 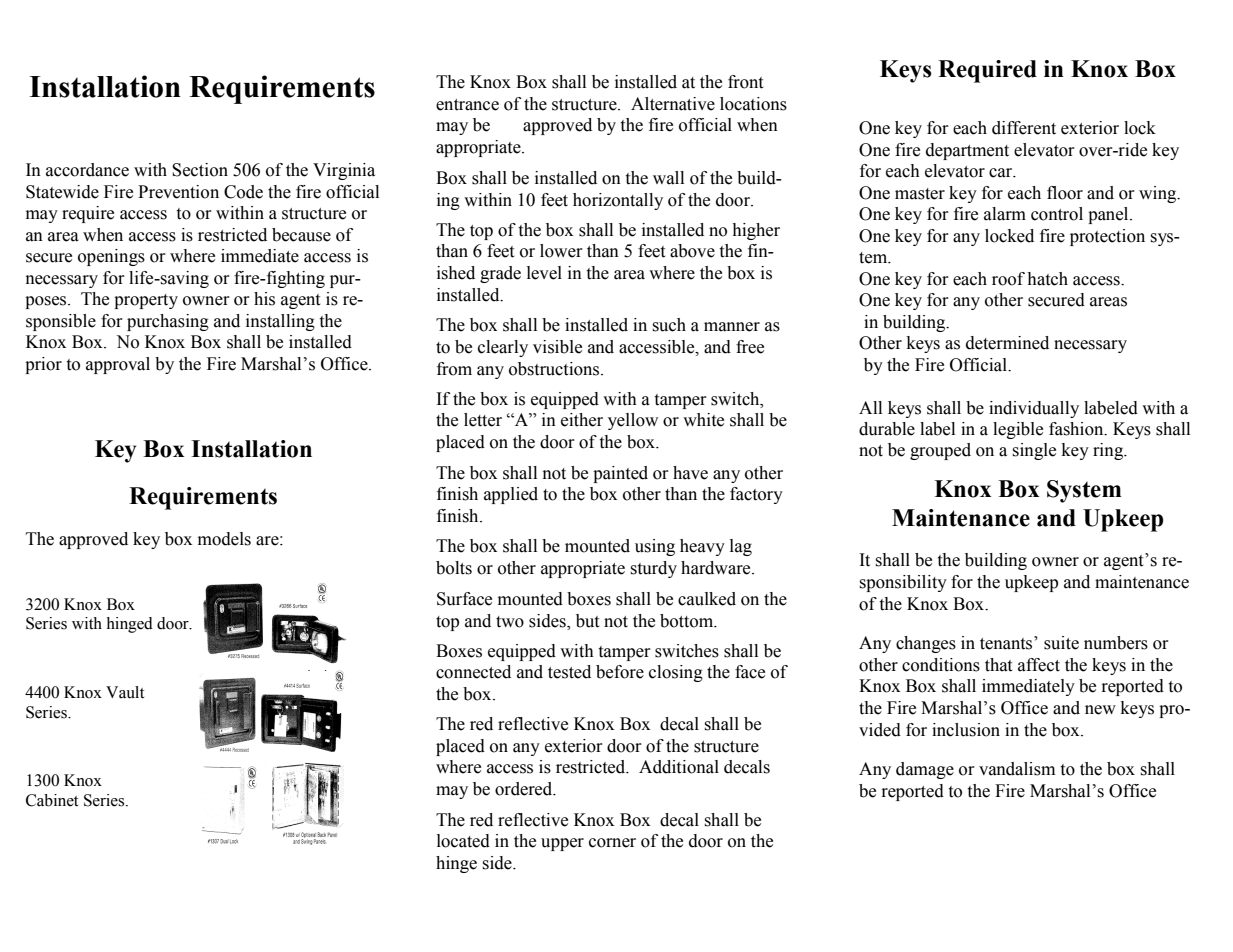 What do you see at coordinates (463, 841) in the screenshot?
I see `located` at bounding box center [463, 841].
